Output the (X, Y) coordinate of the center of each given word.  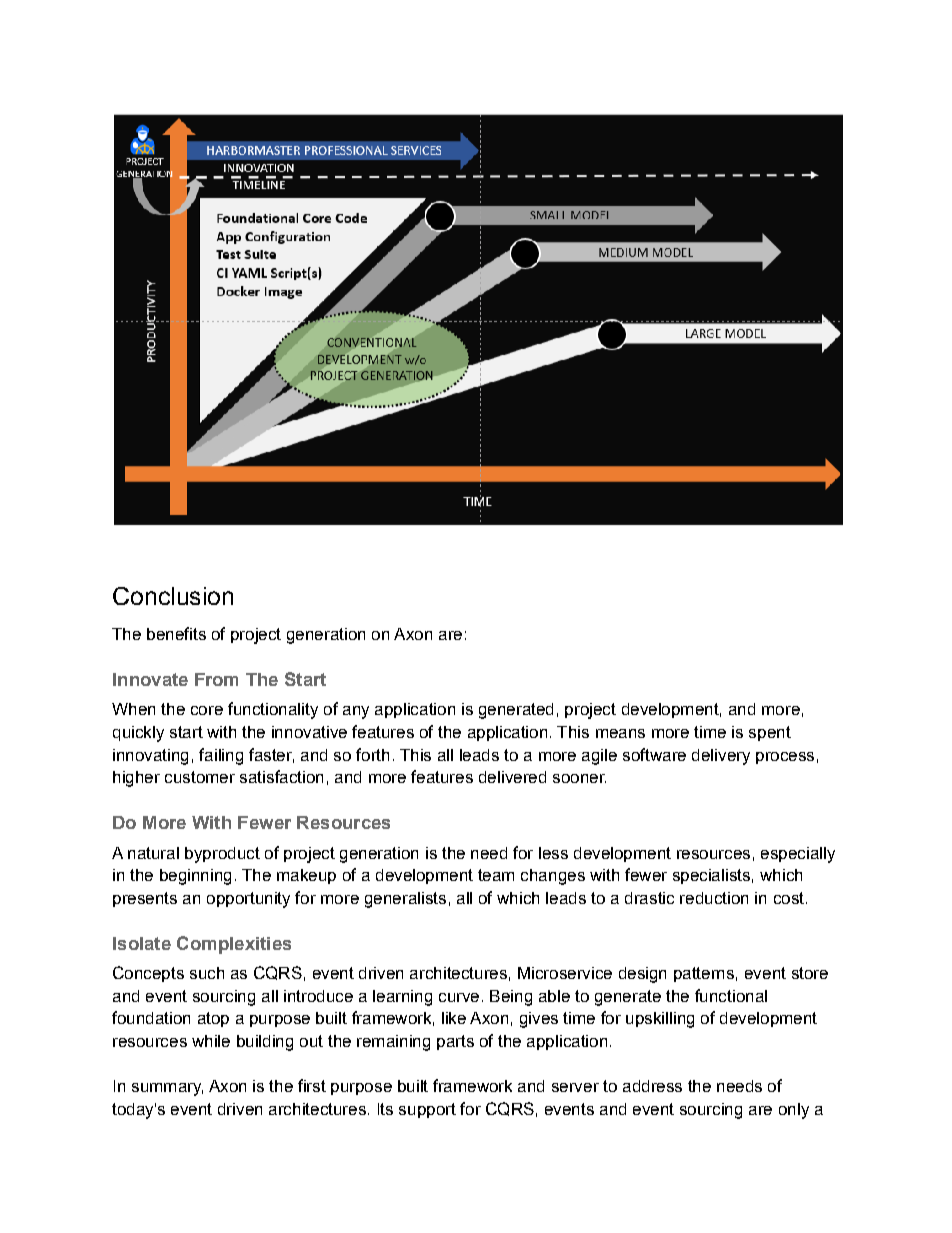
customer (200, 777)
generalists (405, 900)
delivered (512, 777)
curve (459, 997)
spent (770, 733)
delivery (721, 757)
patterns (704, 974)
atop (213, 1019)
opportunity (248, 900)
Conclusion (173, 596)
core (207, 710)
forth (372, 754)
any (356, 712)
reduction (714, 898)
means (620, 733)
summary (167, 1089)
